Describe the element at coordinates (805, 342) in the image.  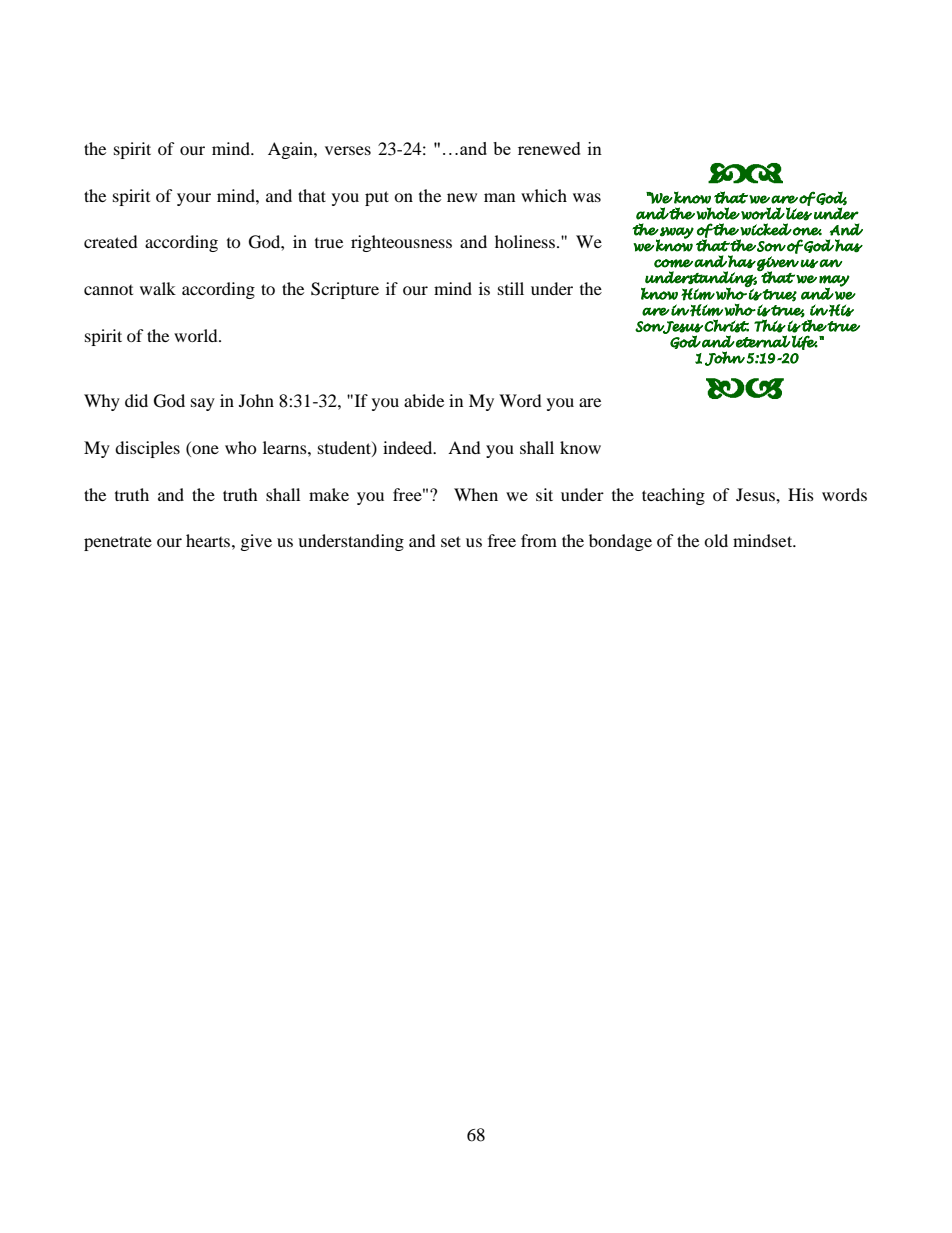
I see `life` at that location.
